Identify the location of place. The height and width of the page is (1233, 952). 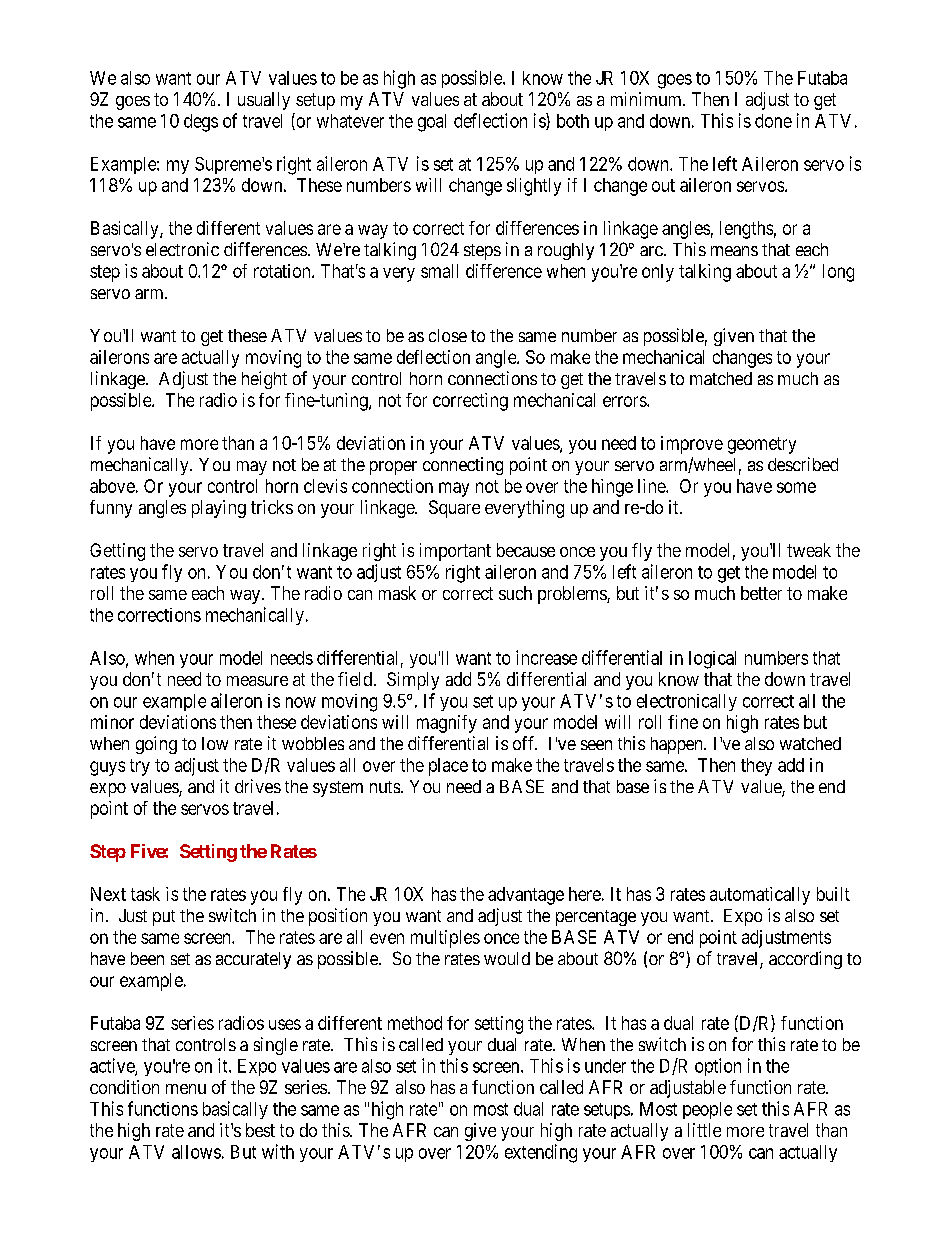
(448, 767).
